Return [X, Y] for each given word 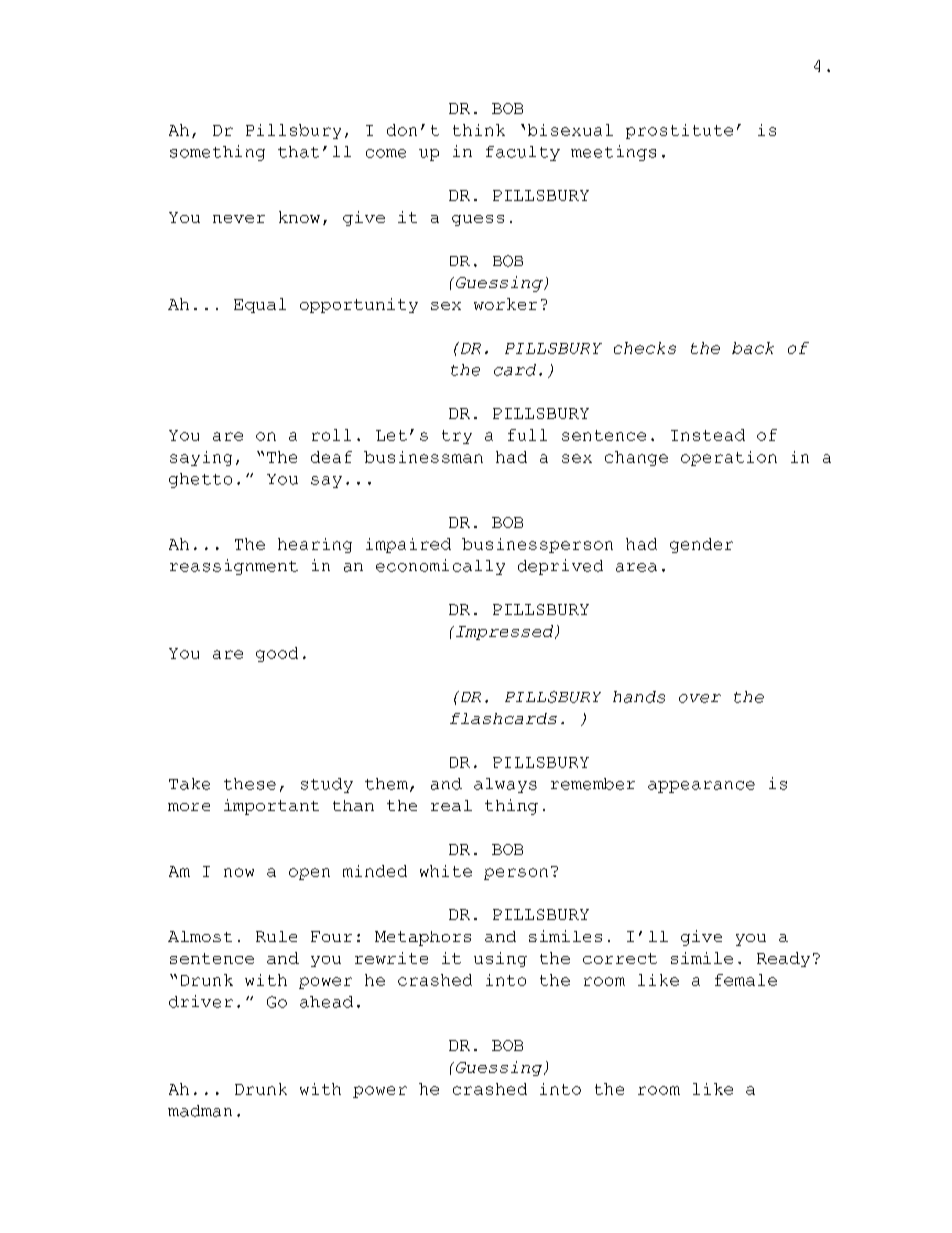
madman [200, 1111]
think [479, 130]
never [239, 219]
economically [440, 567]
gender [701, 545]
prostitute [679, 131]
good [277, 654]
